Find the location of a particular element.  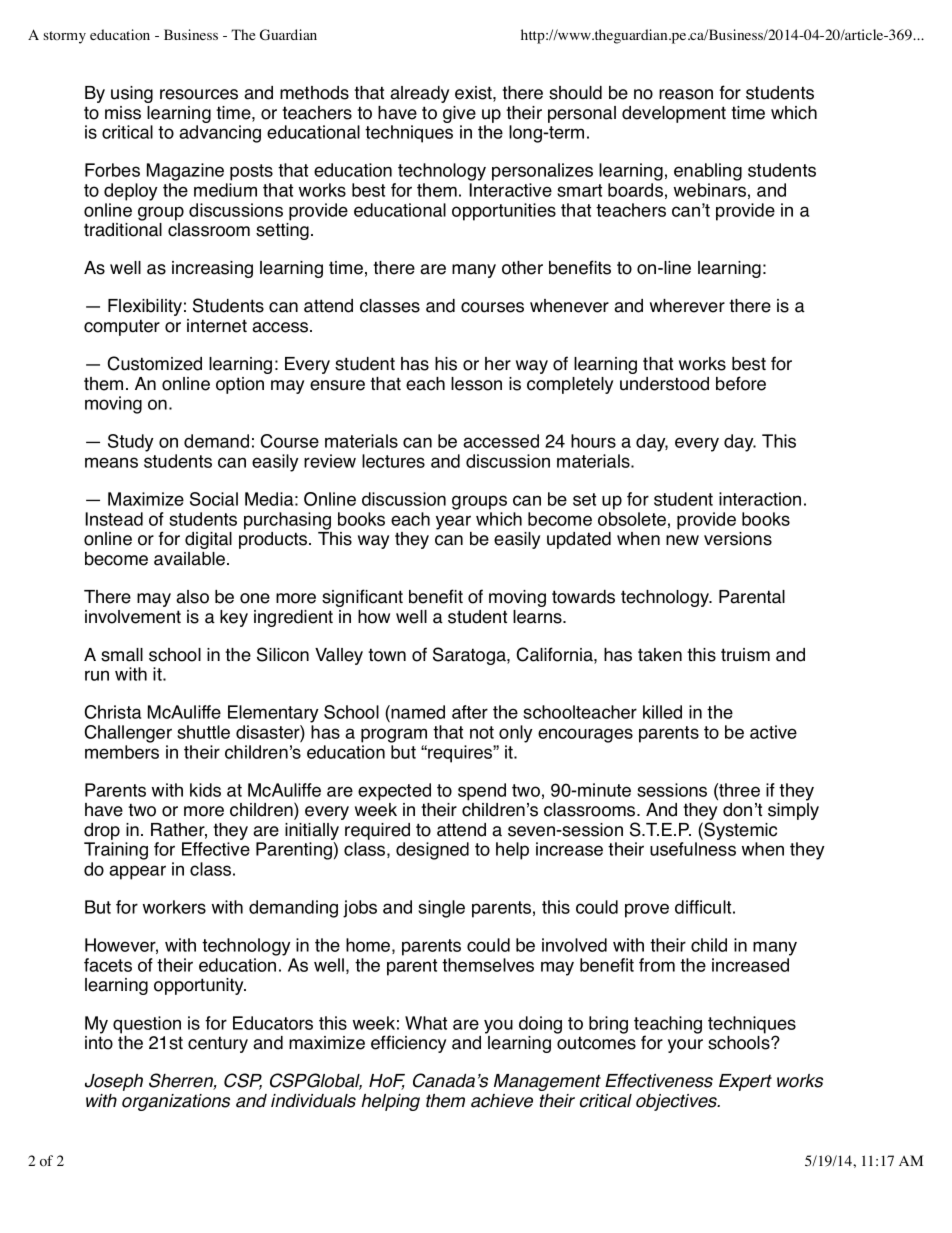

designed is located at coordinates (432, 851).
